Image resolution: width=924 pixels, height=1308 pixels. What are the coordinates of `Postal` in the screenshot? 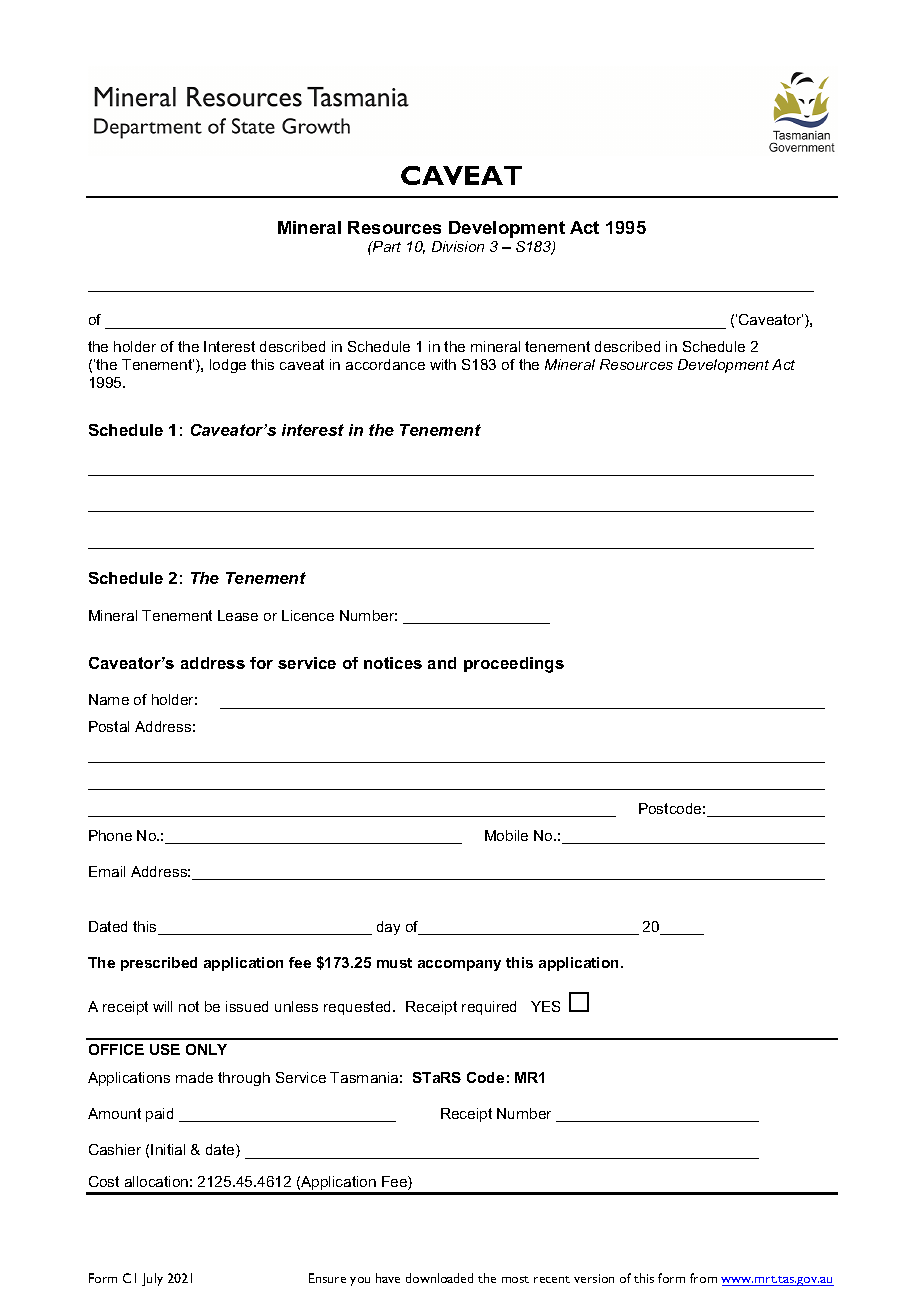 It's located at (109, 726).
